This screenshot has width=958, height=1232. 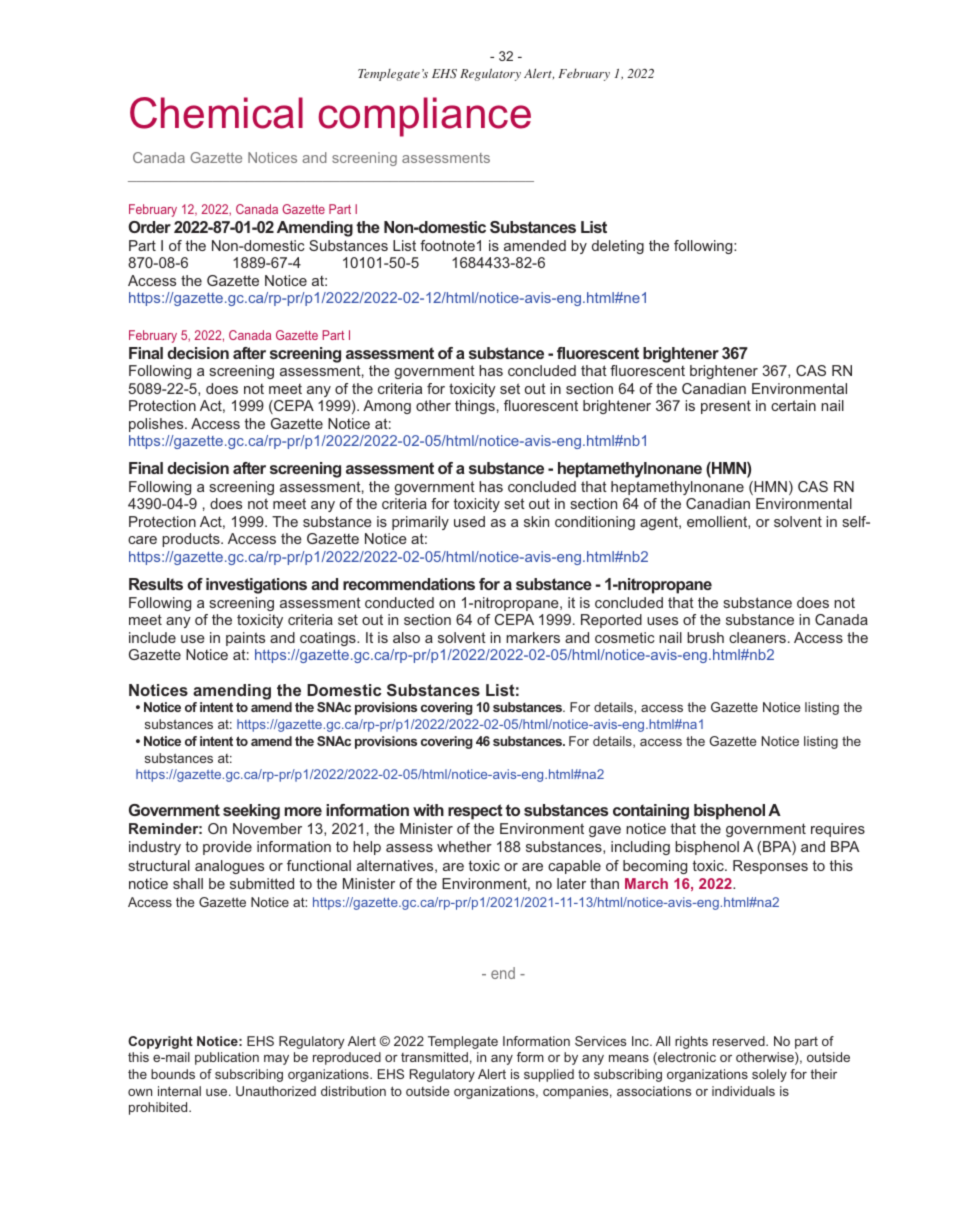 What do you see at coordinates (216, 113) in the screenshot?
I see `Chemical` at bounding box center [216, 113].
